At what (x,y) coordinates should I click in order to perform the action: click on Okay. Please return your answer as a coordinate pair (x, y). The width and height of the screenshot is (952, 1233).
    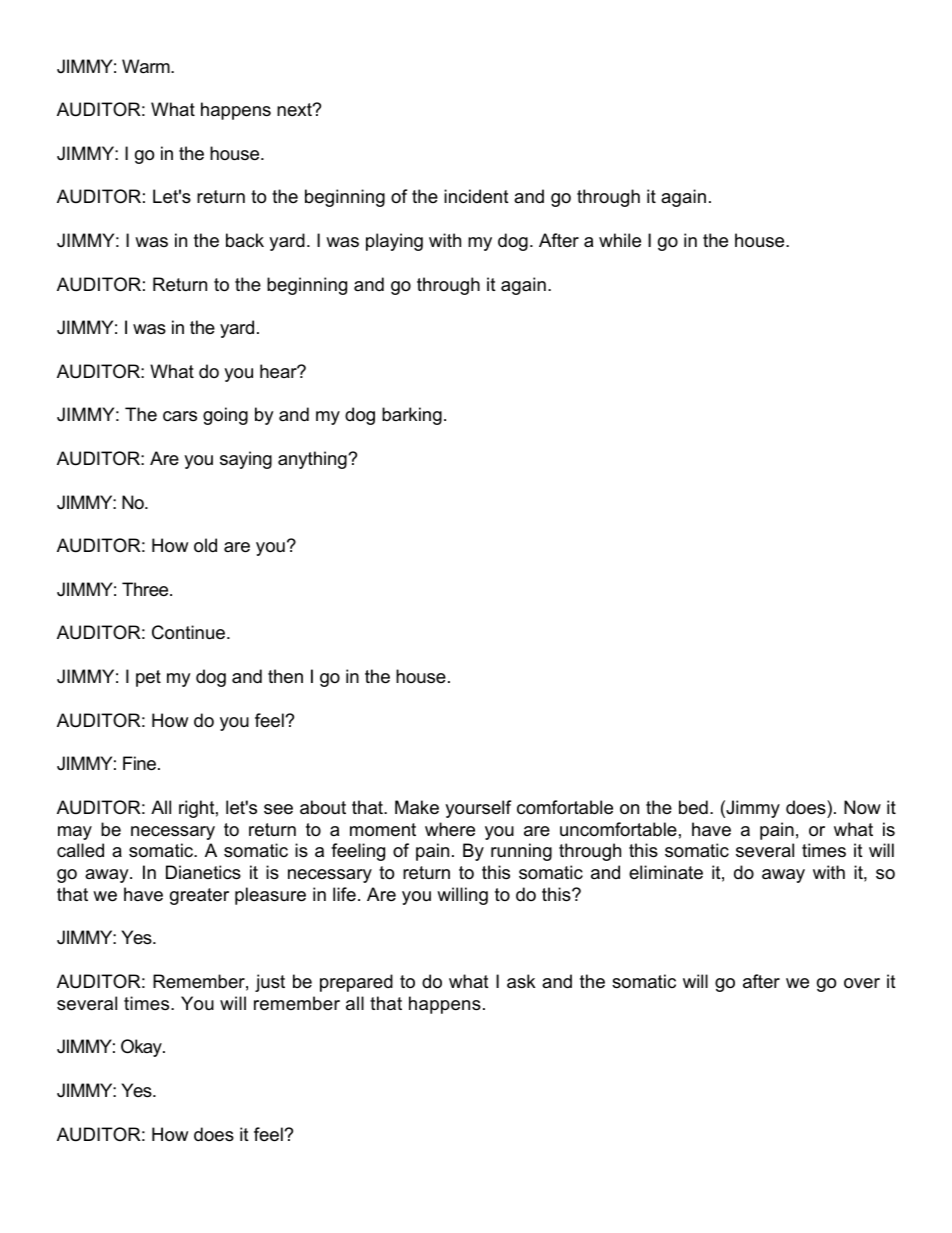
    Looking at the image, I should click on (142, 1048).
